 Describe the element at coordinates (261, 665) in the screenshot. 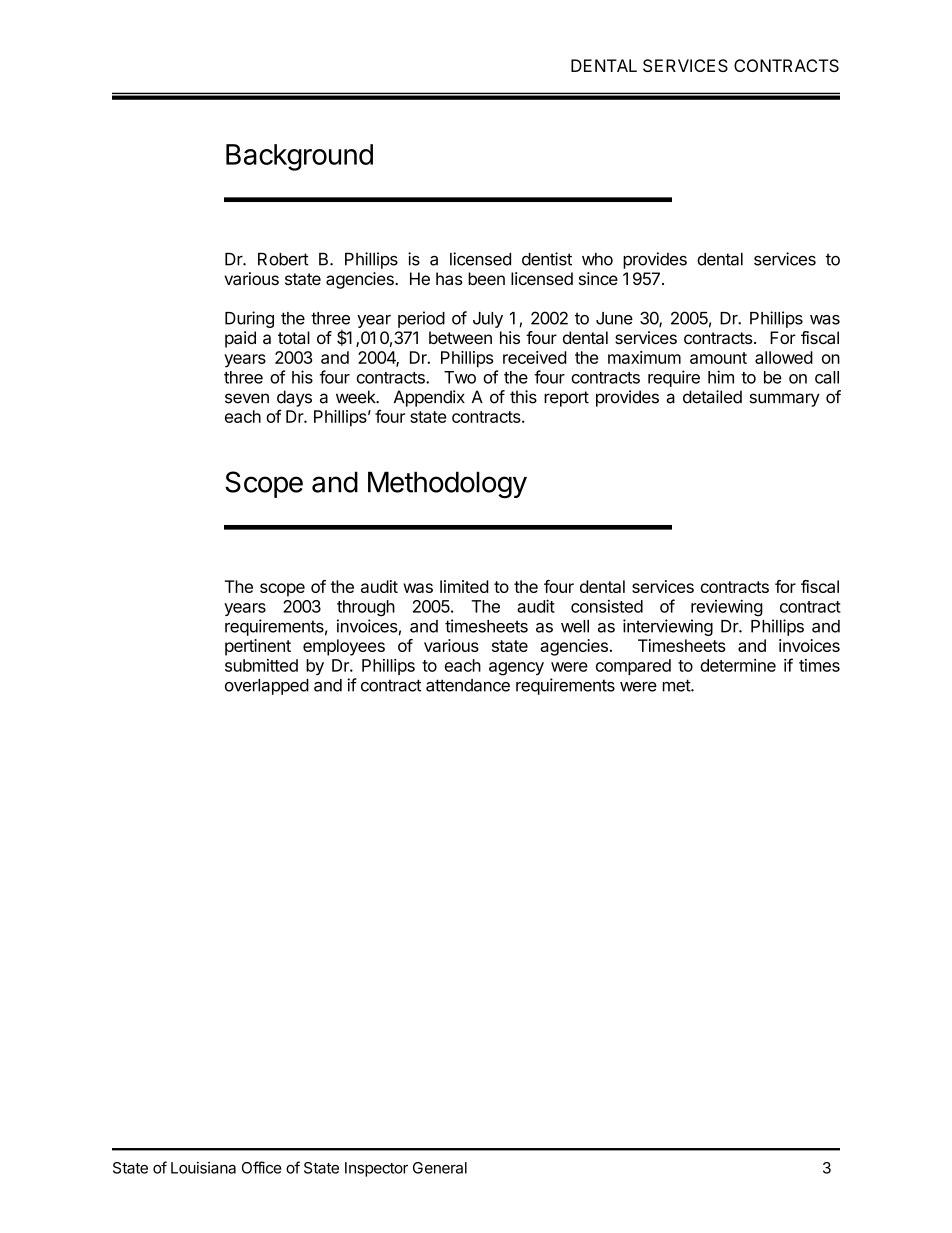

I see `submitted` at that location.
